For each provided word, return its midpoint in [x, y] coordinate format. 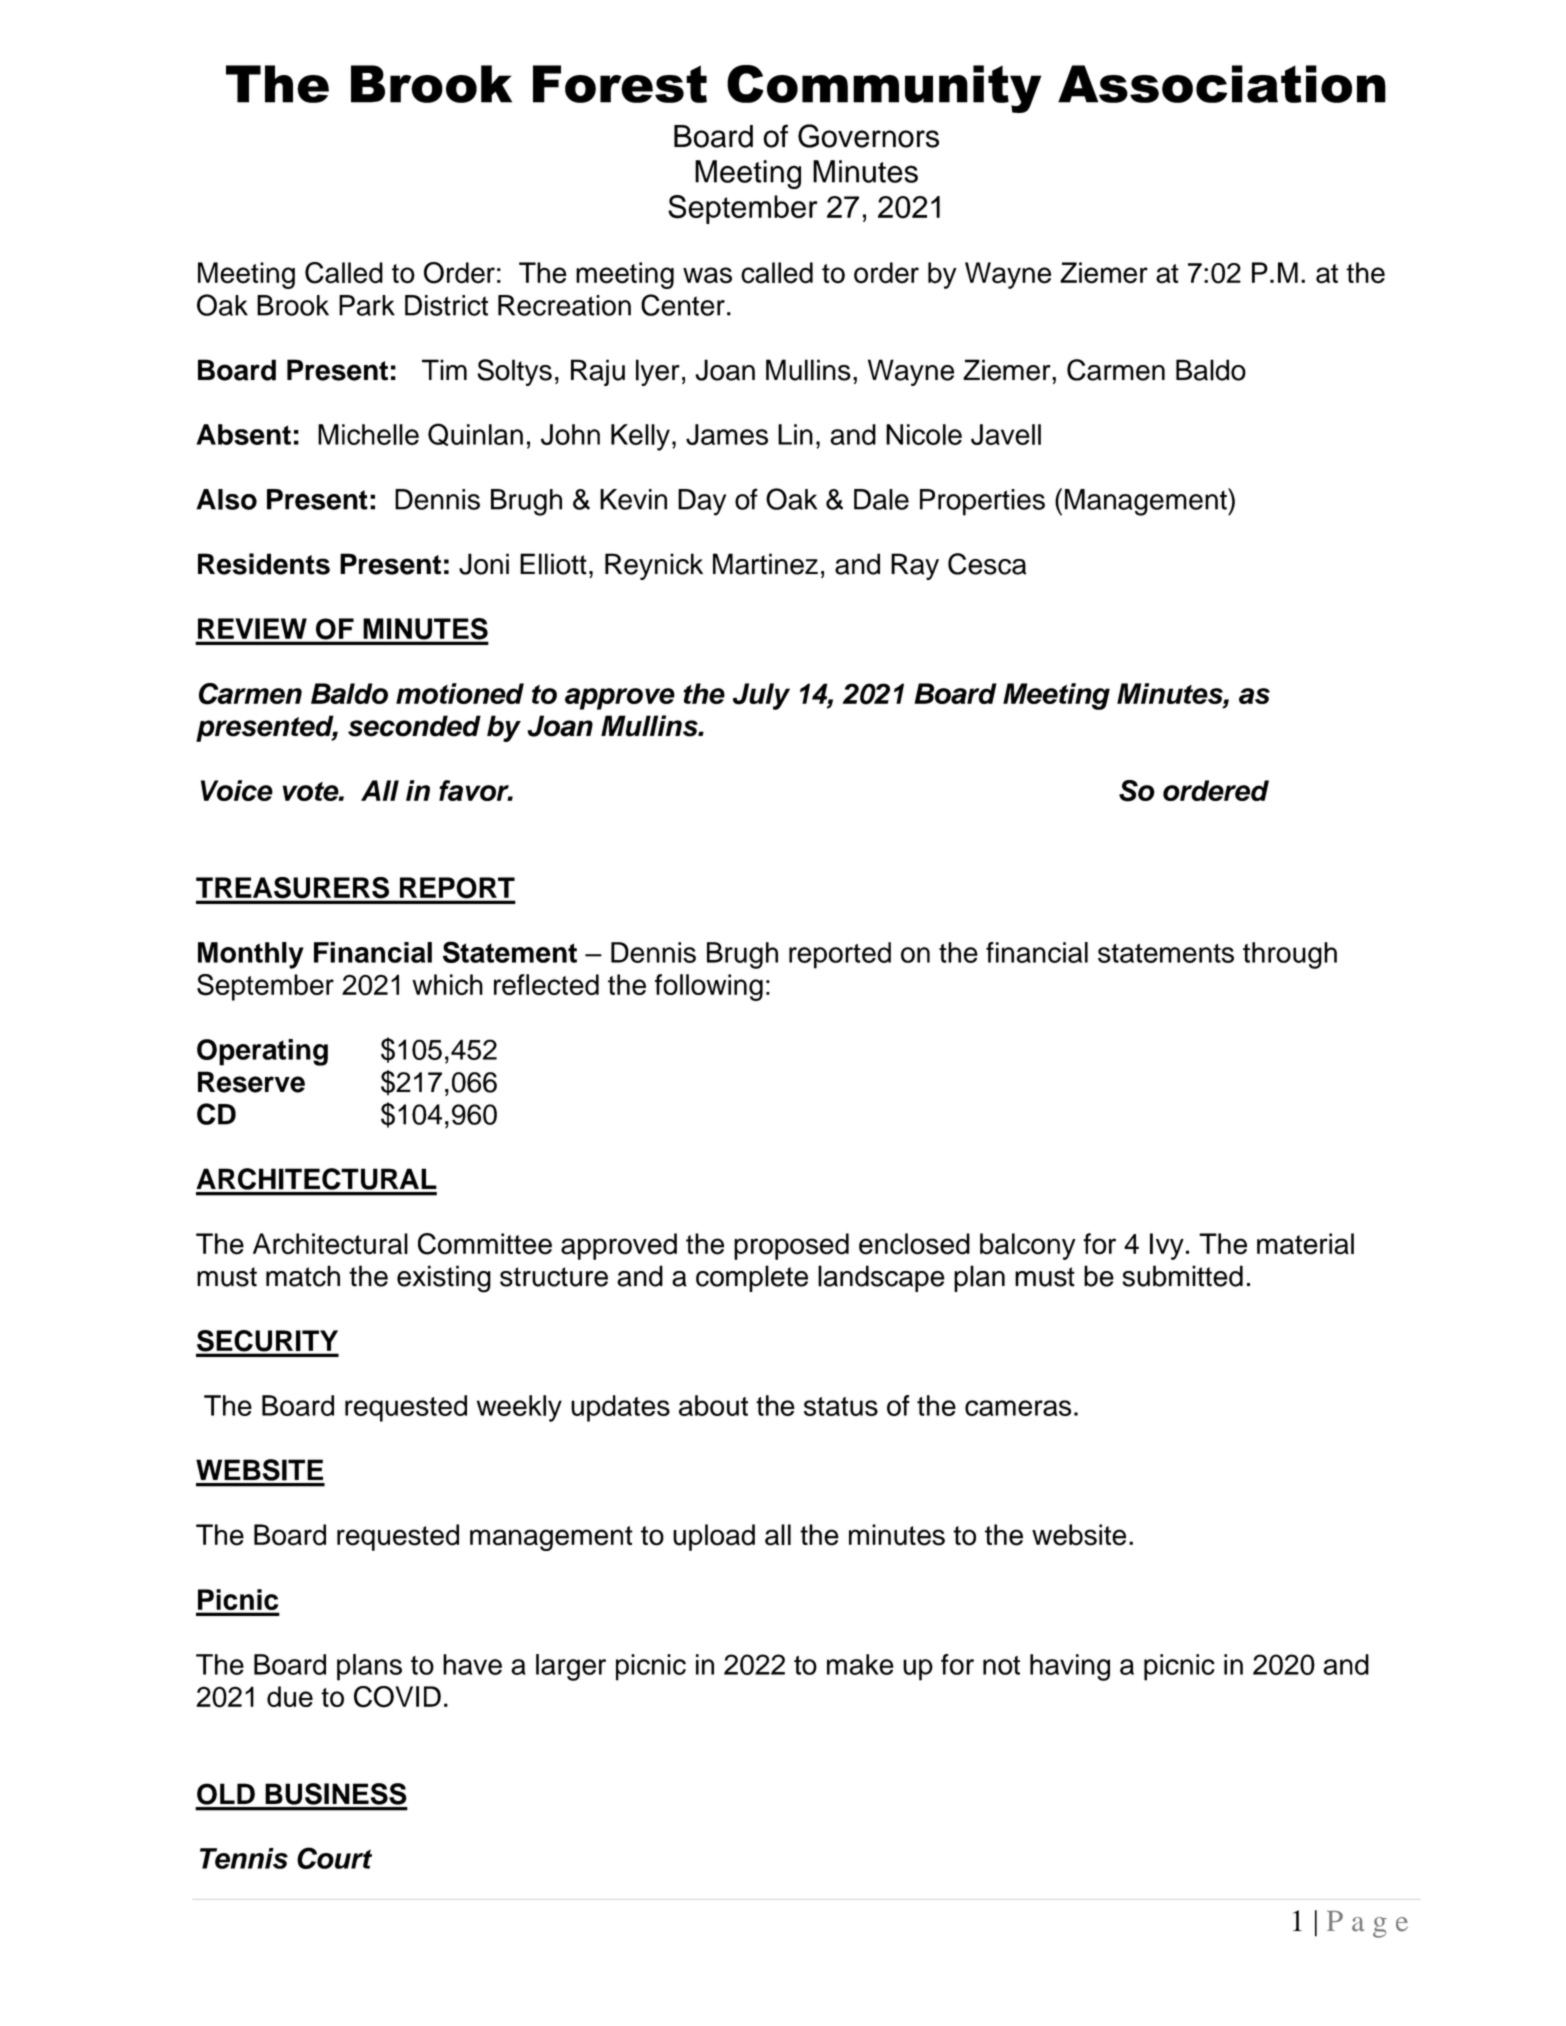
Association [1222, 84]
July [761, 696]
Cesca [987, 564]
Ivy [1167, 1246]
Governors [868, 136]
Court [334, 1858]
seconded [414, 726]
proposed [791, 1246]
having [1070, 1667]
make [860, 1664]
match [303, 1276]
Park [367, 305]
